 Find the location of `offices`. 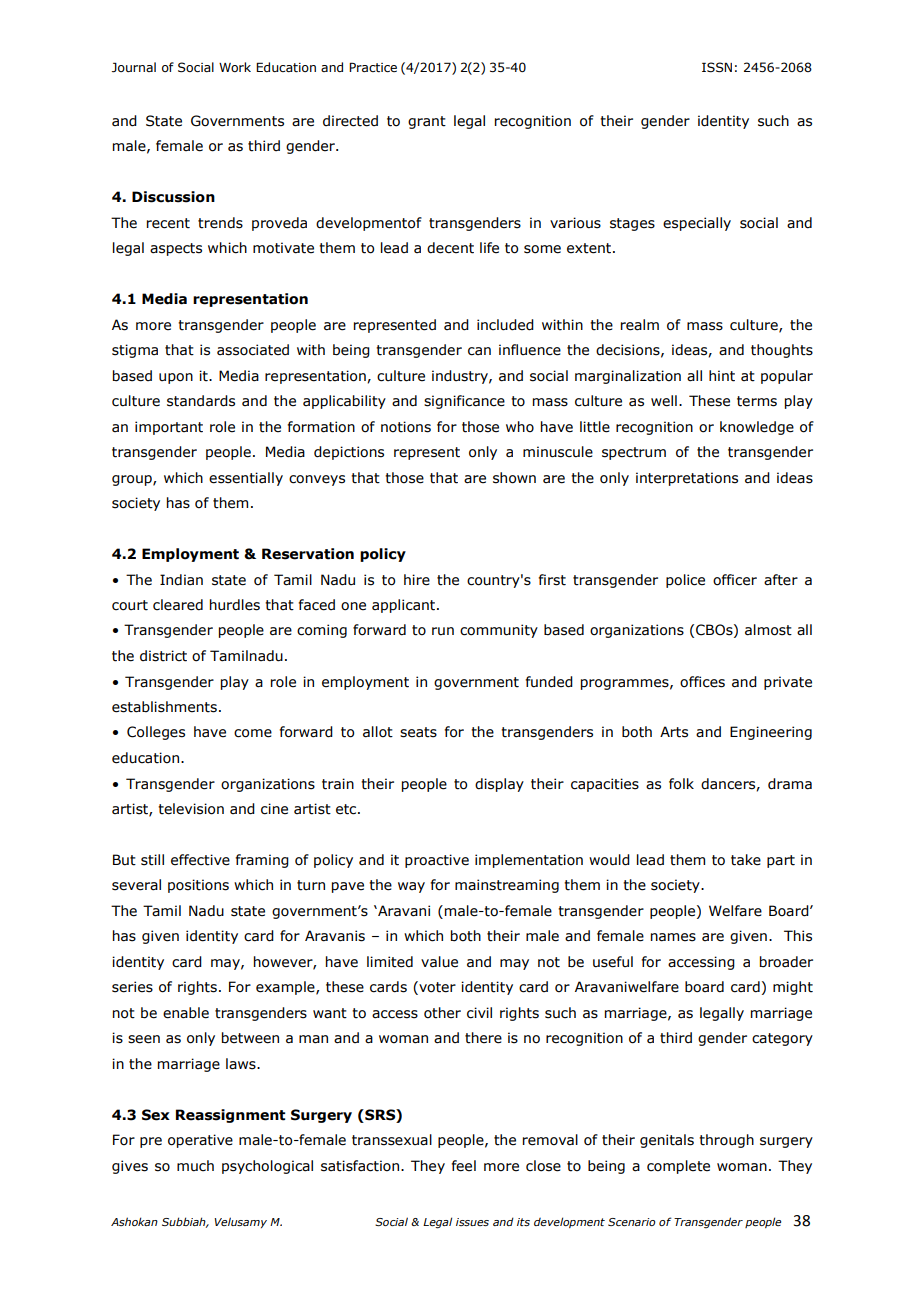

offices is located at coordinates (702, 682).
